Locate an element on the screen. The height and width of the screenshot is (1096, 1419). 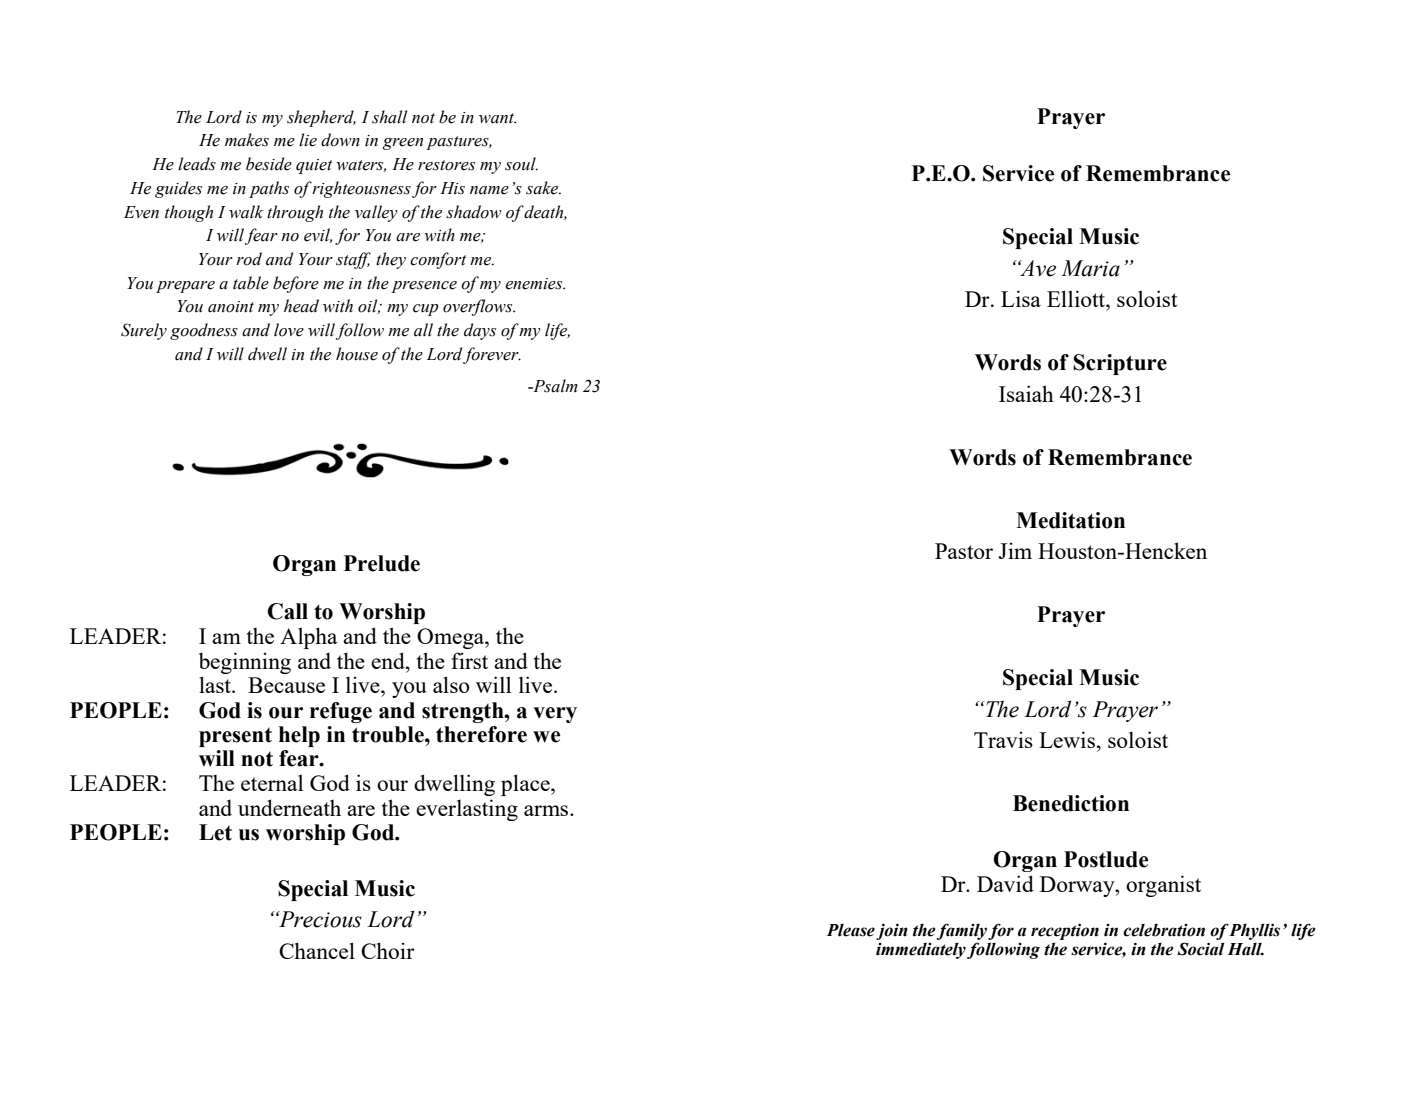
Meditation is located at coordinates (1070, 520).
